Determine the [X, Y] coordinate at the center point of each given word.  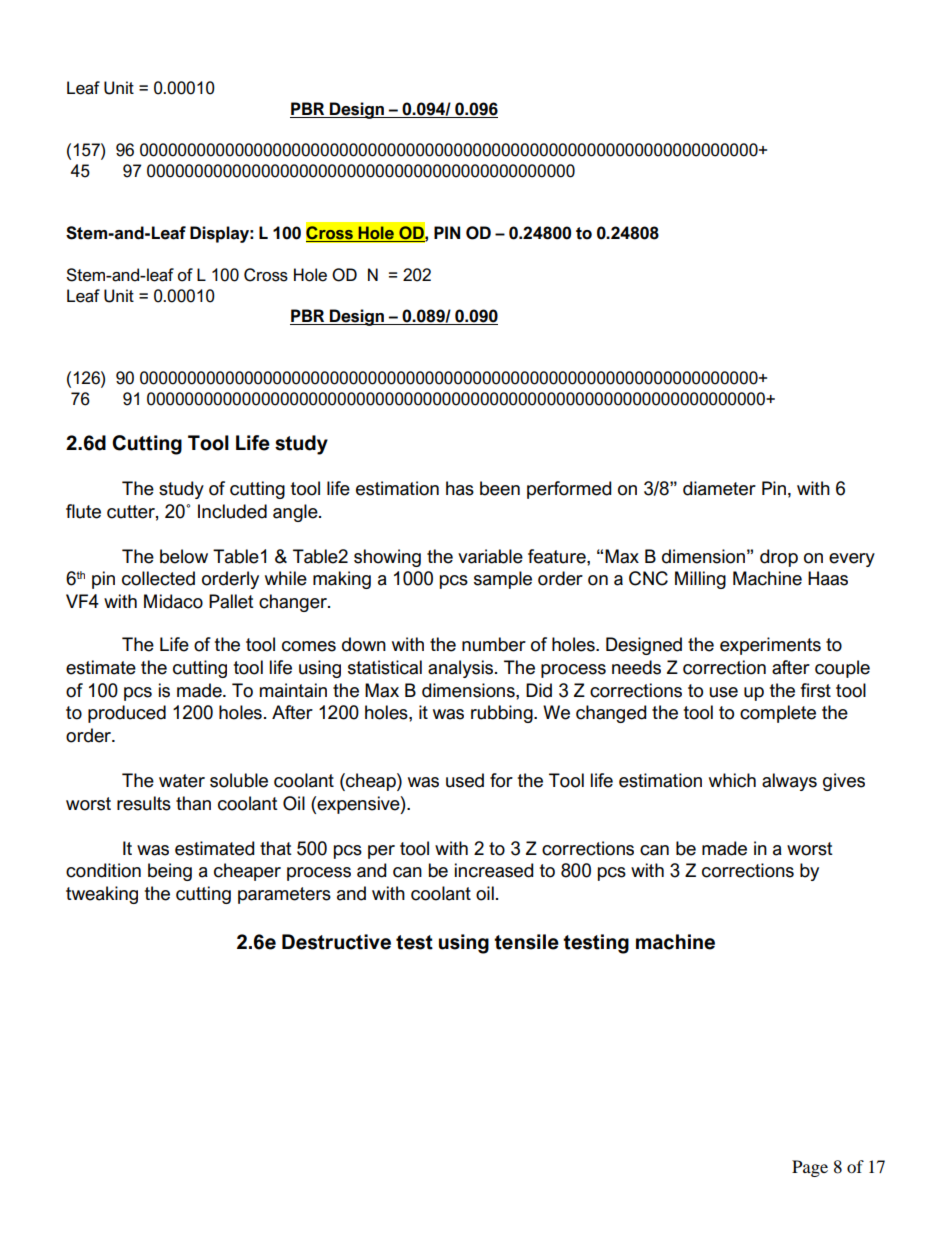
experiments [770, 646]
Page [810, 1168]
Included [232, 511]
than [193, 803]
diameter [719, 488]
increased [494, 870]
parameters [284, 895]
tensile [526, 942]
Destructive [336, 942]
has [460, 488]
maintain [293, 690]
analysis [462, 669]
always [789, 782]
